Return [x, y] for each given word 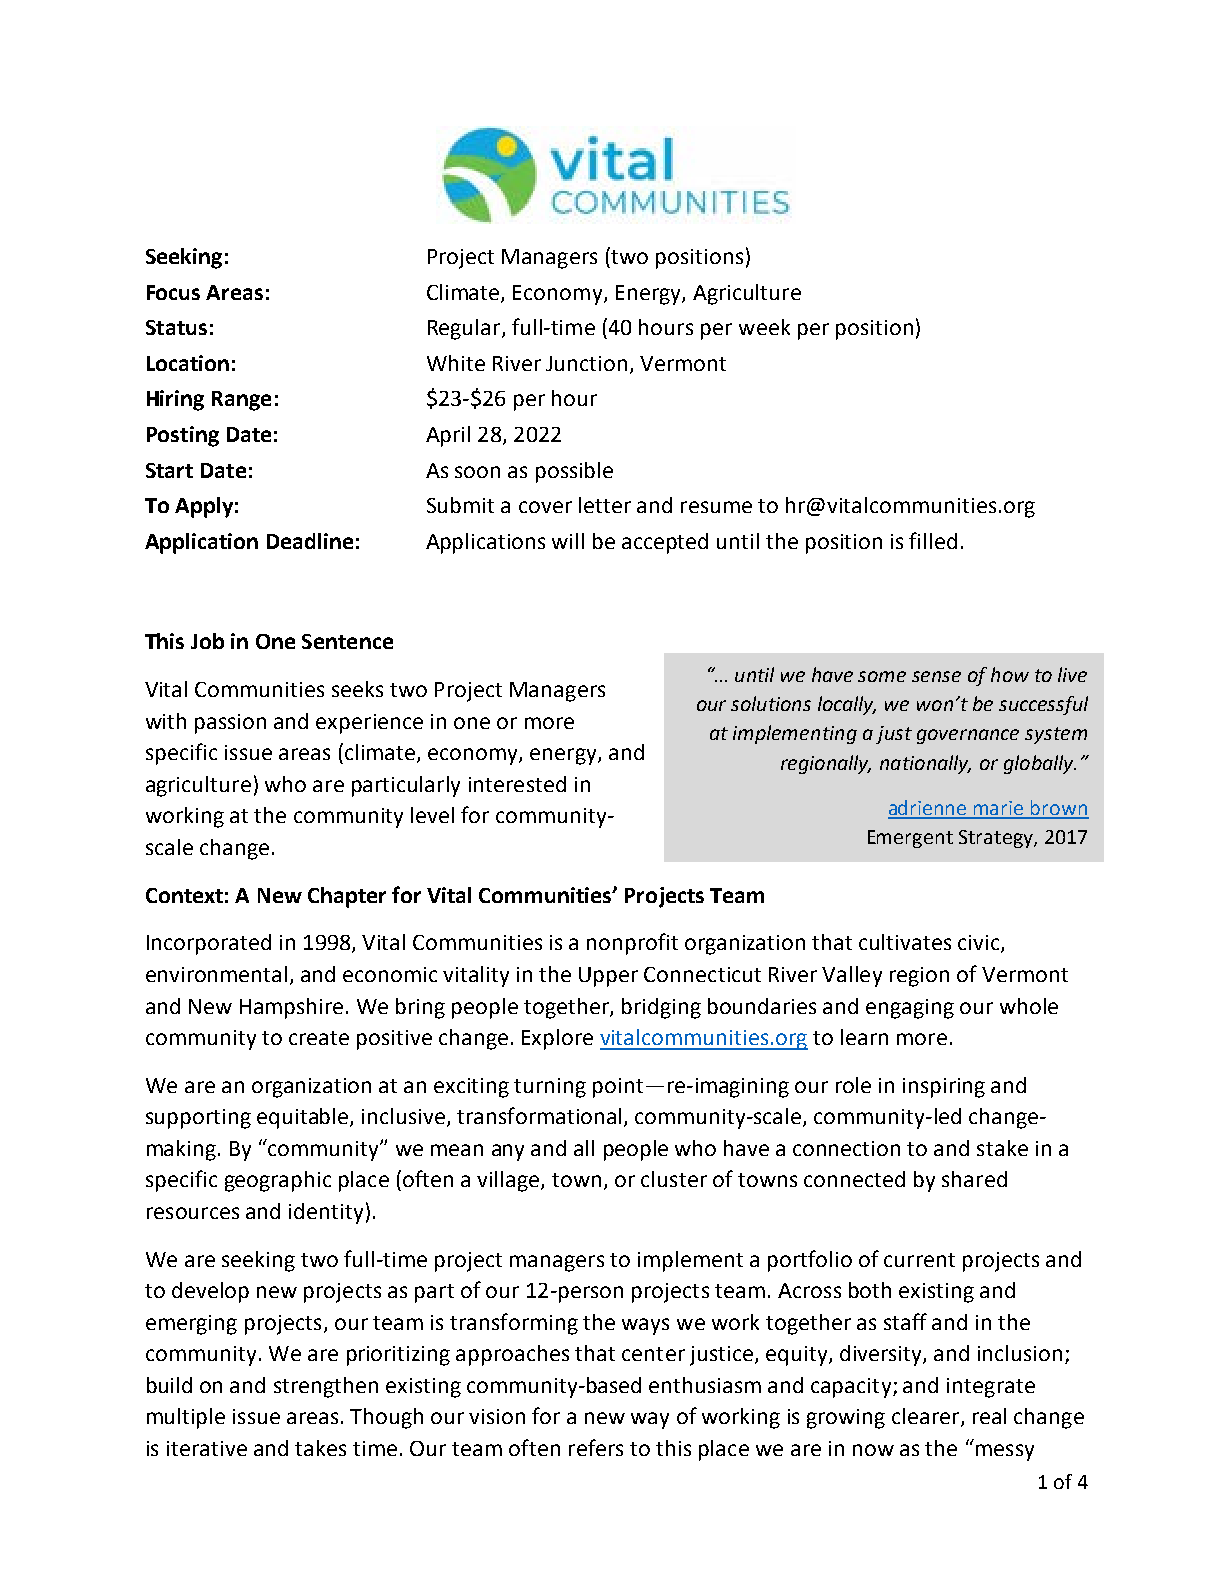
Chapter [347, 897]
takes [320, 1448]
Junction [586, 363]
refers [596, 1447]
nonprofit [632, 944]
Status [176, 327]
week [764, 327]
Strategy [997, 839]
